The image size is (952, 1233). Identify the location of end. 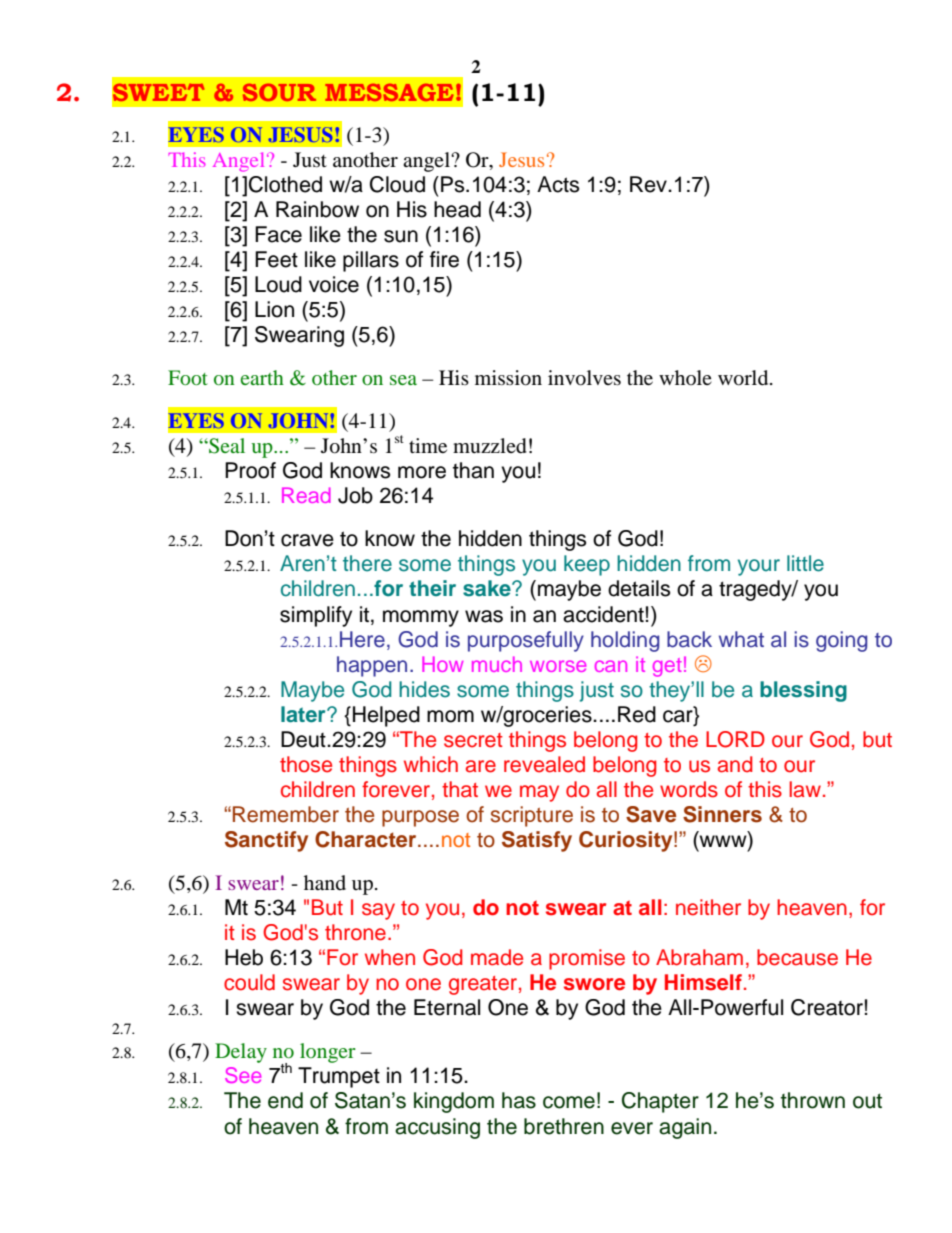
(285, 1100).
